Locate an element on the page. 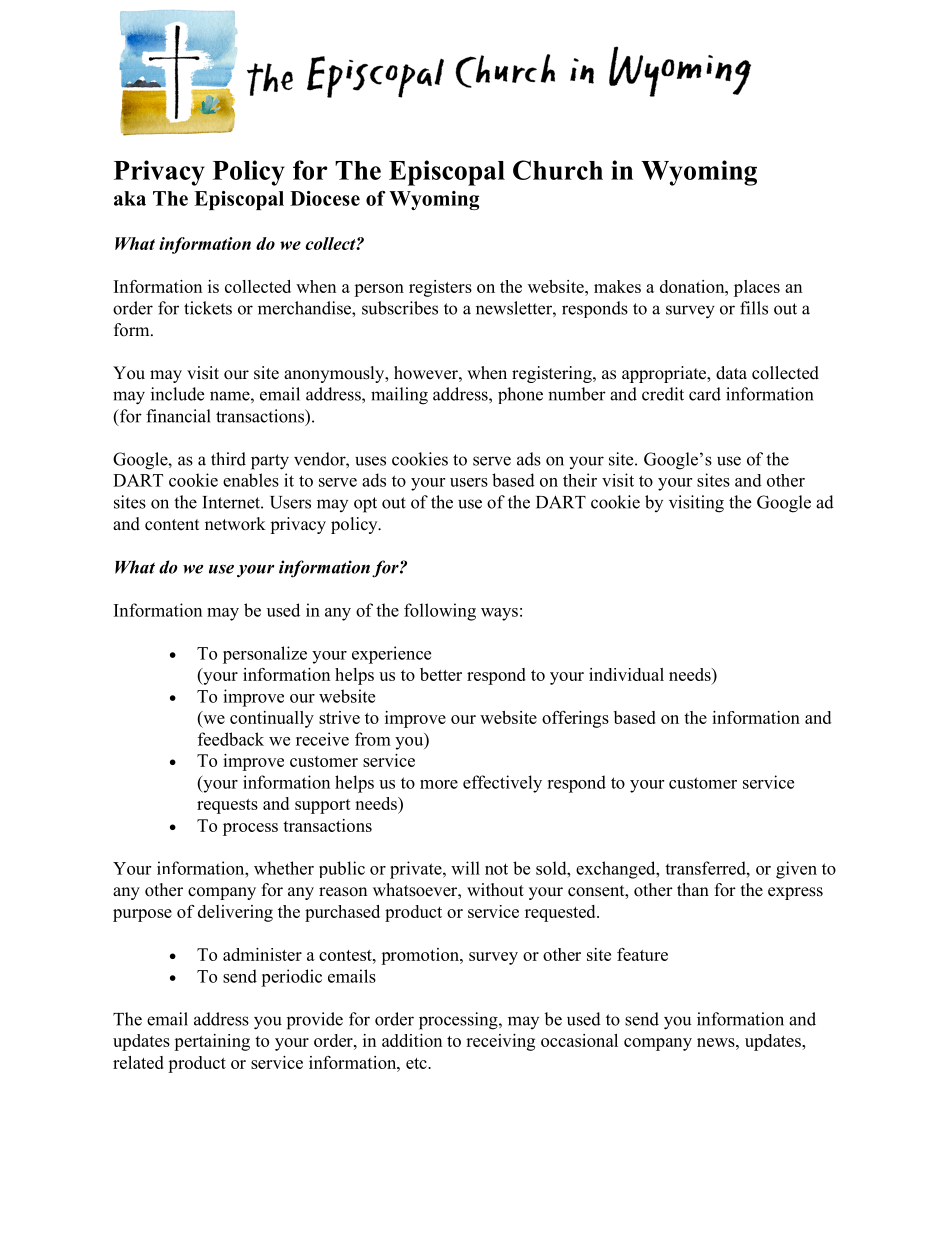 This document has height=1233, width=952. Church is located at coordinates (558, 170).
